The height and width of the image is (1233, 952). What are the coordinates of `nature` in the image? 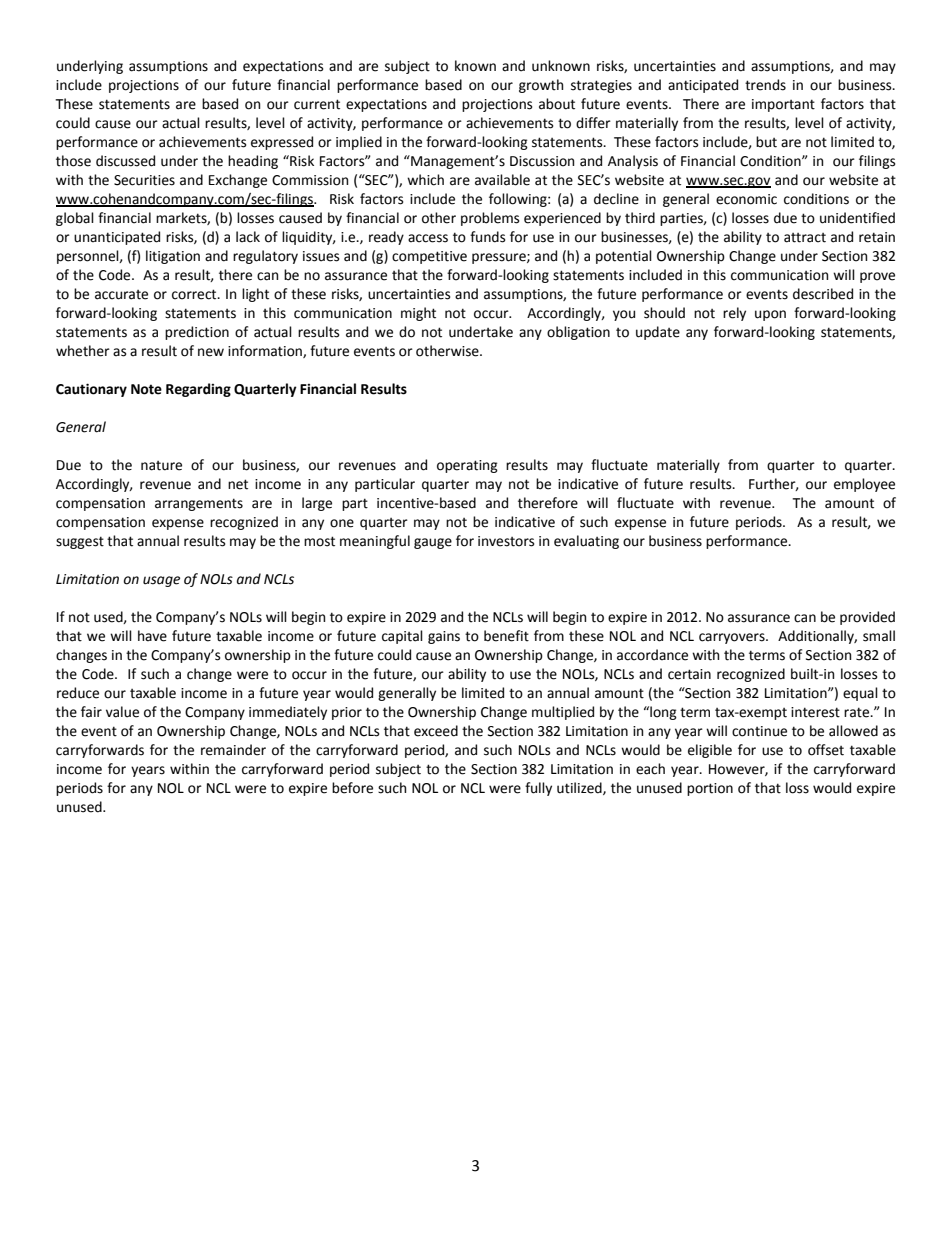 It's located at (161, 466).
